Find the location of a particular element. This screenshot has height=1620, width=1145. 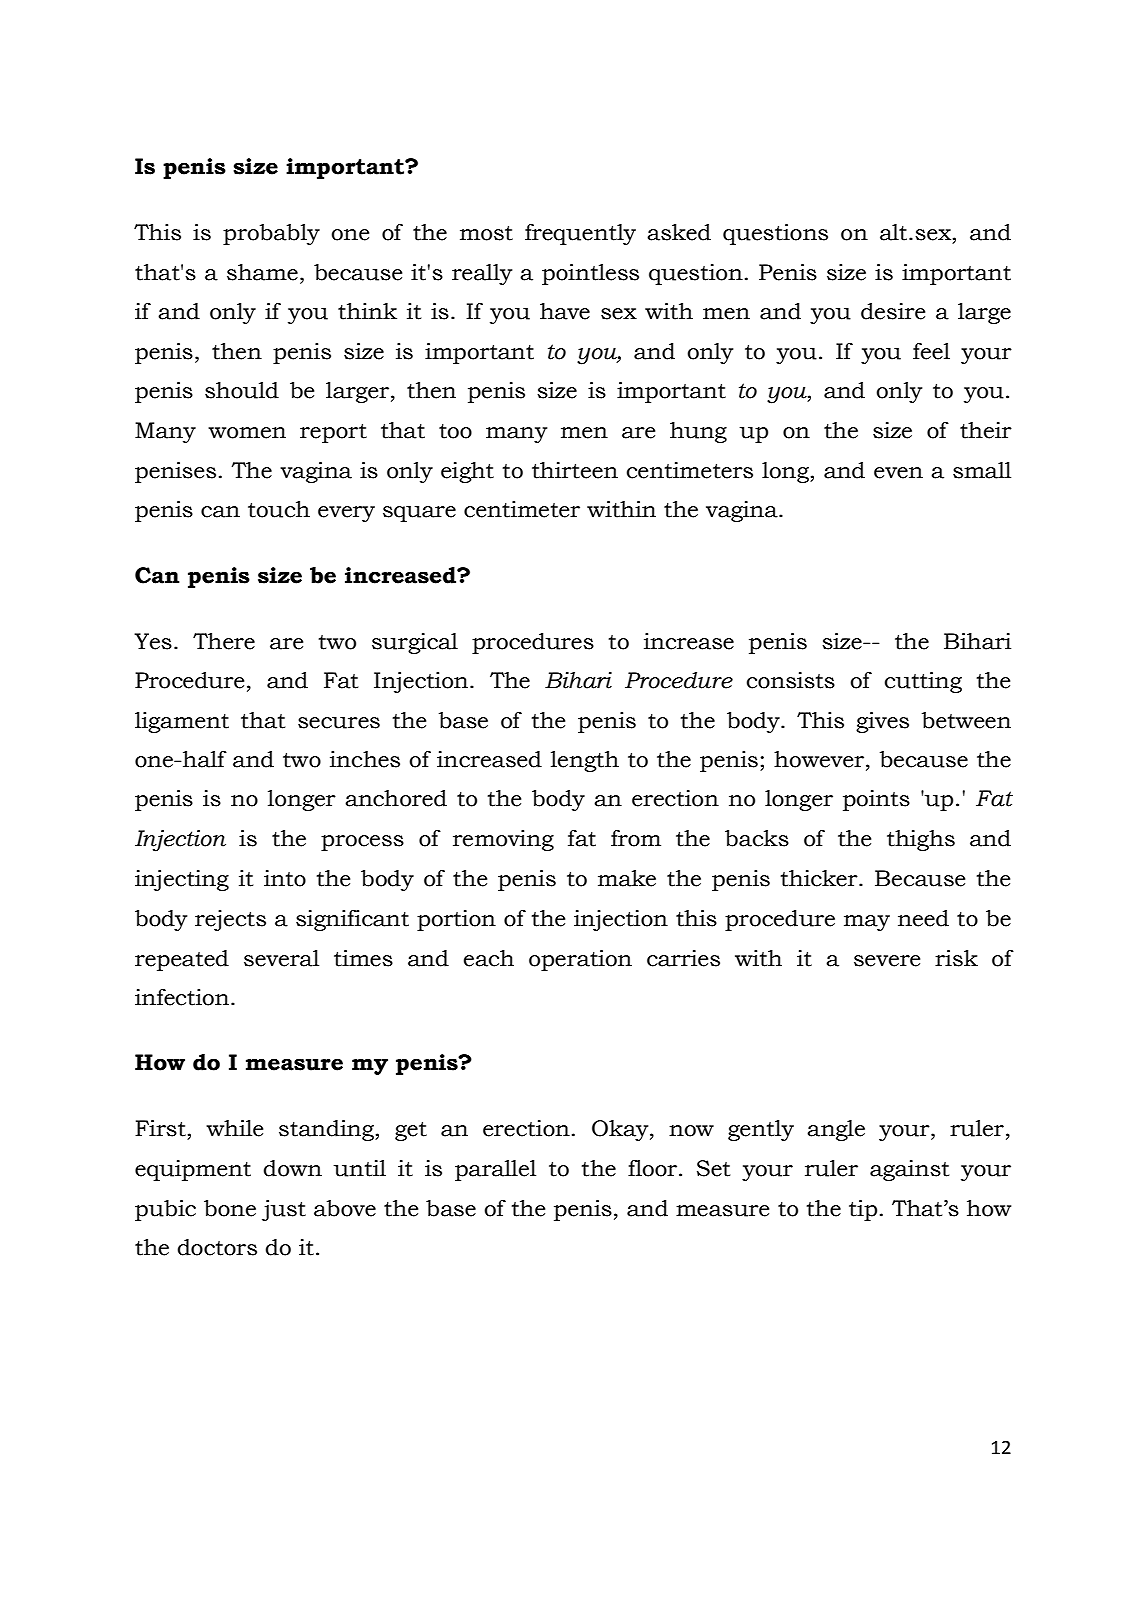

gives is located at coordinates (882, 722).
